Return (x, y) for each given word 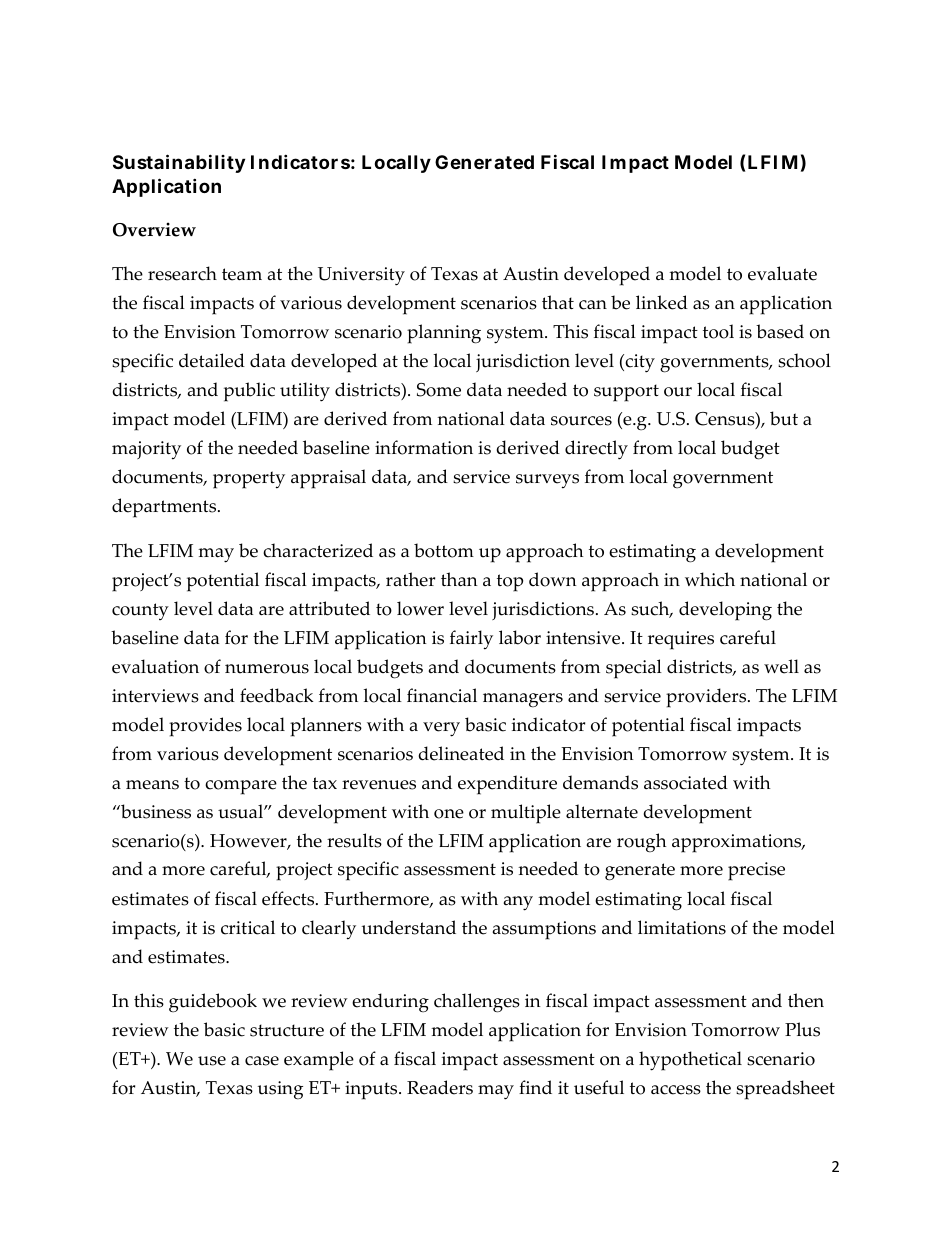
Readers (440, 1087)
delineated (461, 753)
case (262, 1061)
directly (596, 450)
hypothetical (690, 1061)
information (424, 447)
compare (241, 787)
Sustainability (179, 163)
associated (686, 782)
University (361, 276)
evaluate (782, 273)
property (249, 480)
